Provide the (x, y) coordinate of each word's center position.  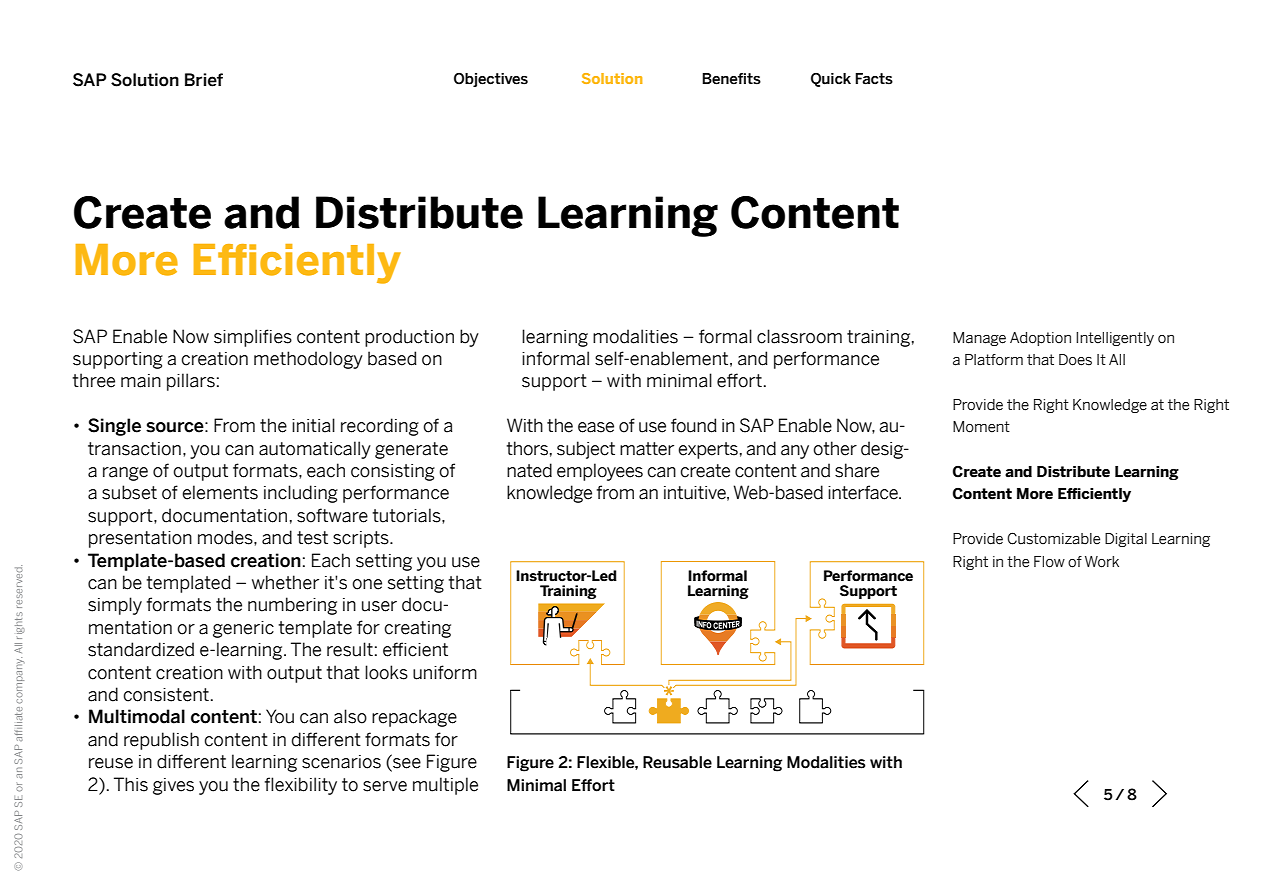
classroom (799, 336)
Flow (1049, 562)
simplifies (253, 338)
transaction (134, 449)
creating (417, 629)
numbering (292, 606)
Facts (874, 79)
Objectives (491, 80)
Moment (981, 427)
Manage (979, 339)
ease (596, 427)
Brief (204, 80)
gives (173, 786)
